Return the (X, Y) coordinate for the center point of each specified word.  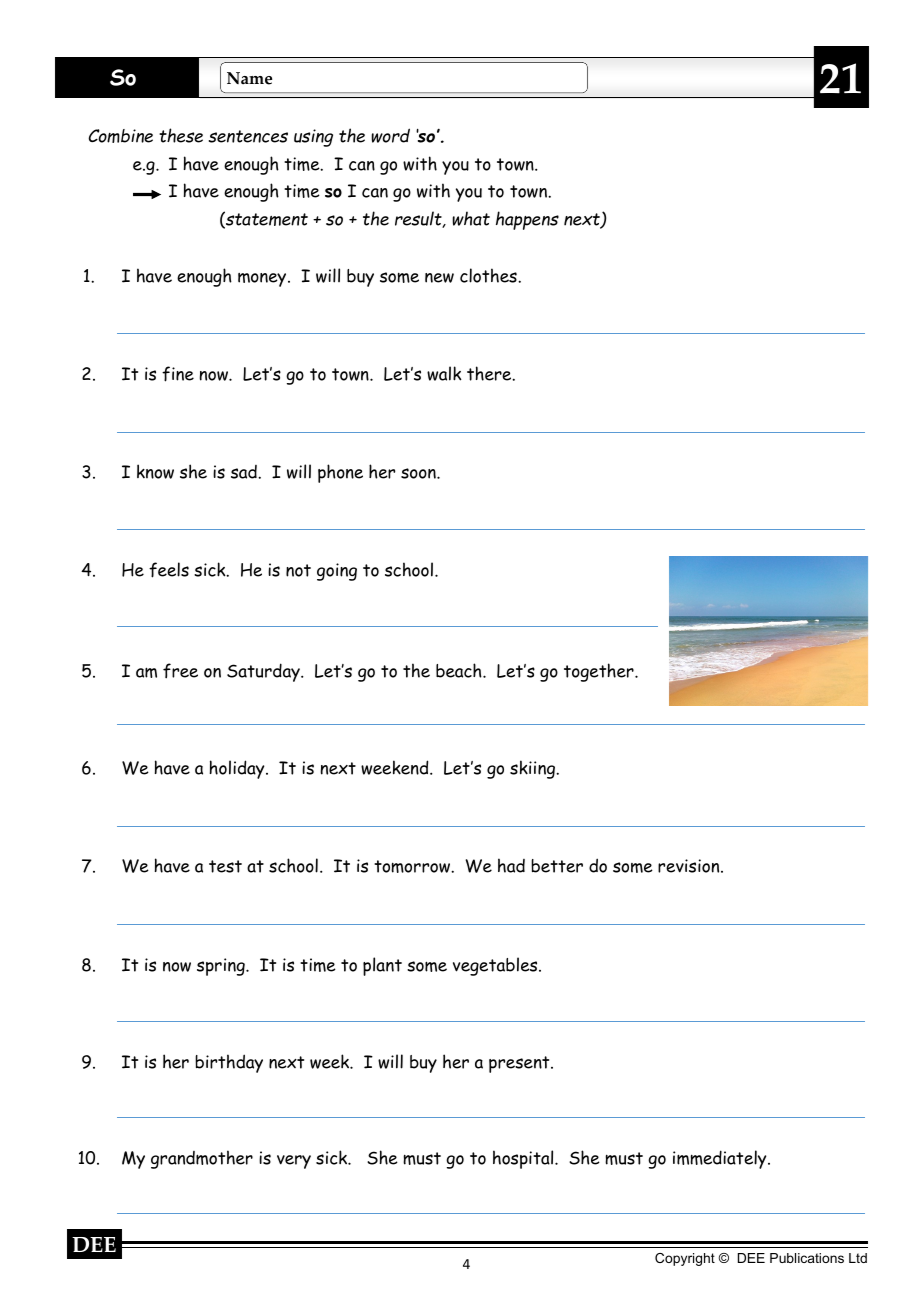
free (180, 671)
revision (690, 866)
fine (178, 374)
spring (222, 967)
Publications (807, 1258)
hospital (524, 1159)
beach (460, 670)
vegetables (496, 966)
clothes (489, 275)
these (181, 135)
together (600, 672)
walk (444, 373)
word (390, 135)
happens (527, 220)
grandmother (202, 1159)
